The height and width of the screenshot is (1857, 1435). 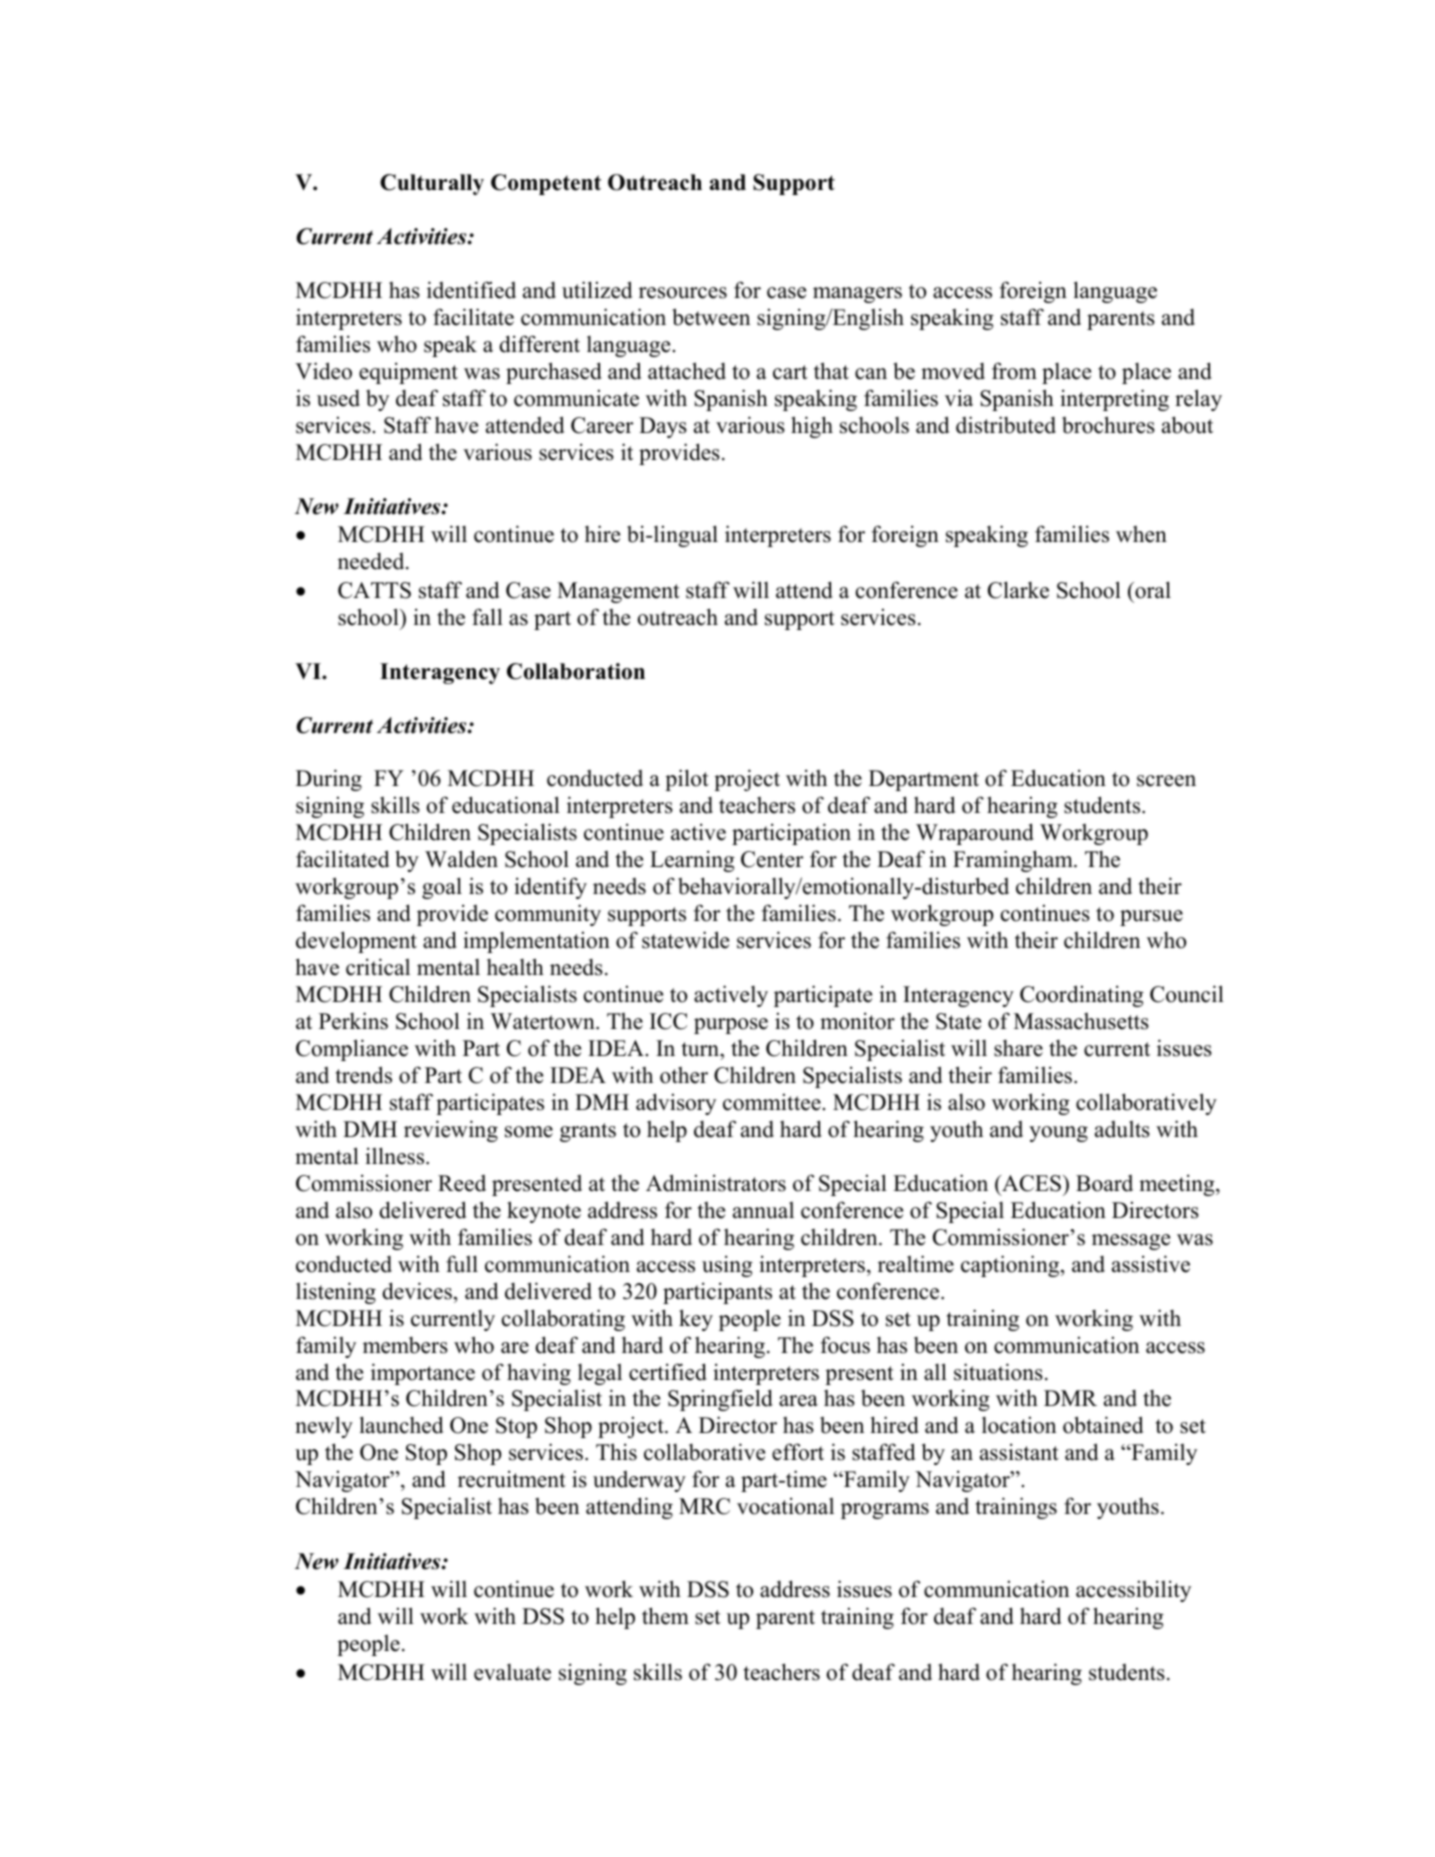 What do you see at coordinates (432, 184) in the screenshot?
I see `Culturally` at bounding box center [432, 184].
